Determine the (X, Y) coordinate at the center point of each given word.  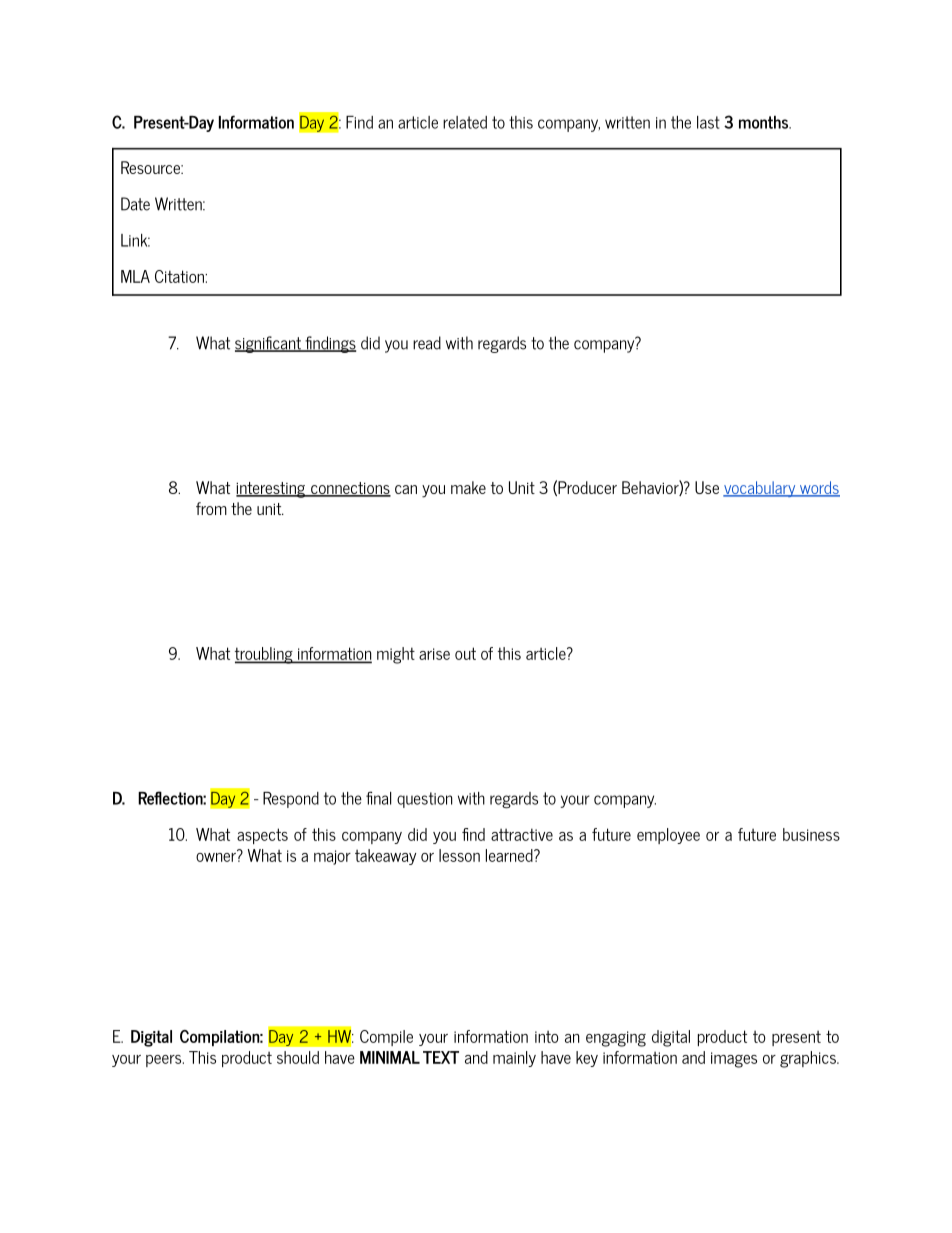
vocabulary (760, 489)
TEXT (441, 1057)
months (765, 122)
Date (135, 204)
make (468, 487)
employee (668, 836)
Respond (291, 800)
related (465, 122)
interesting (271, 490)
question (424, 800)
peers (165, 1061)
